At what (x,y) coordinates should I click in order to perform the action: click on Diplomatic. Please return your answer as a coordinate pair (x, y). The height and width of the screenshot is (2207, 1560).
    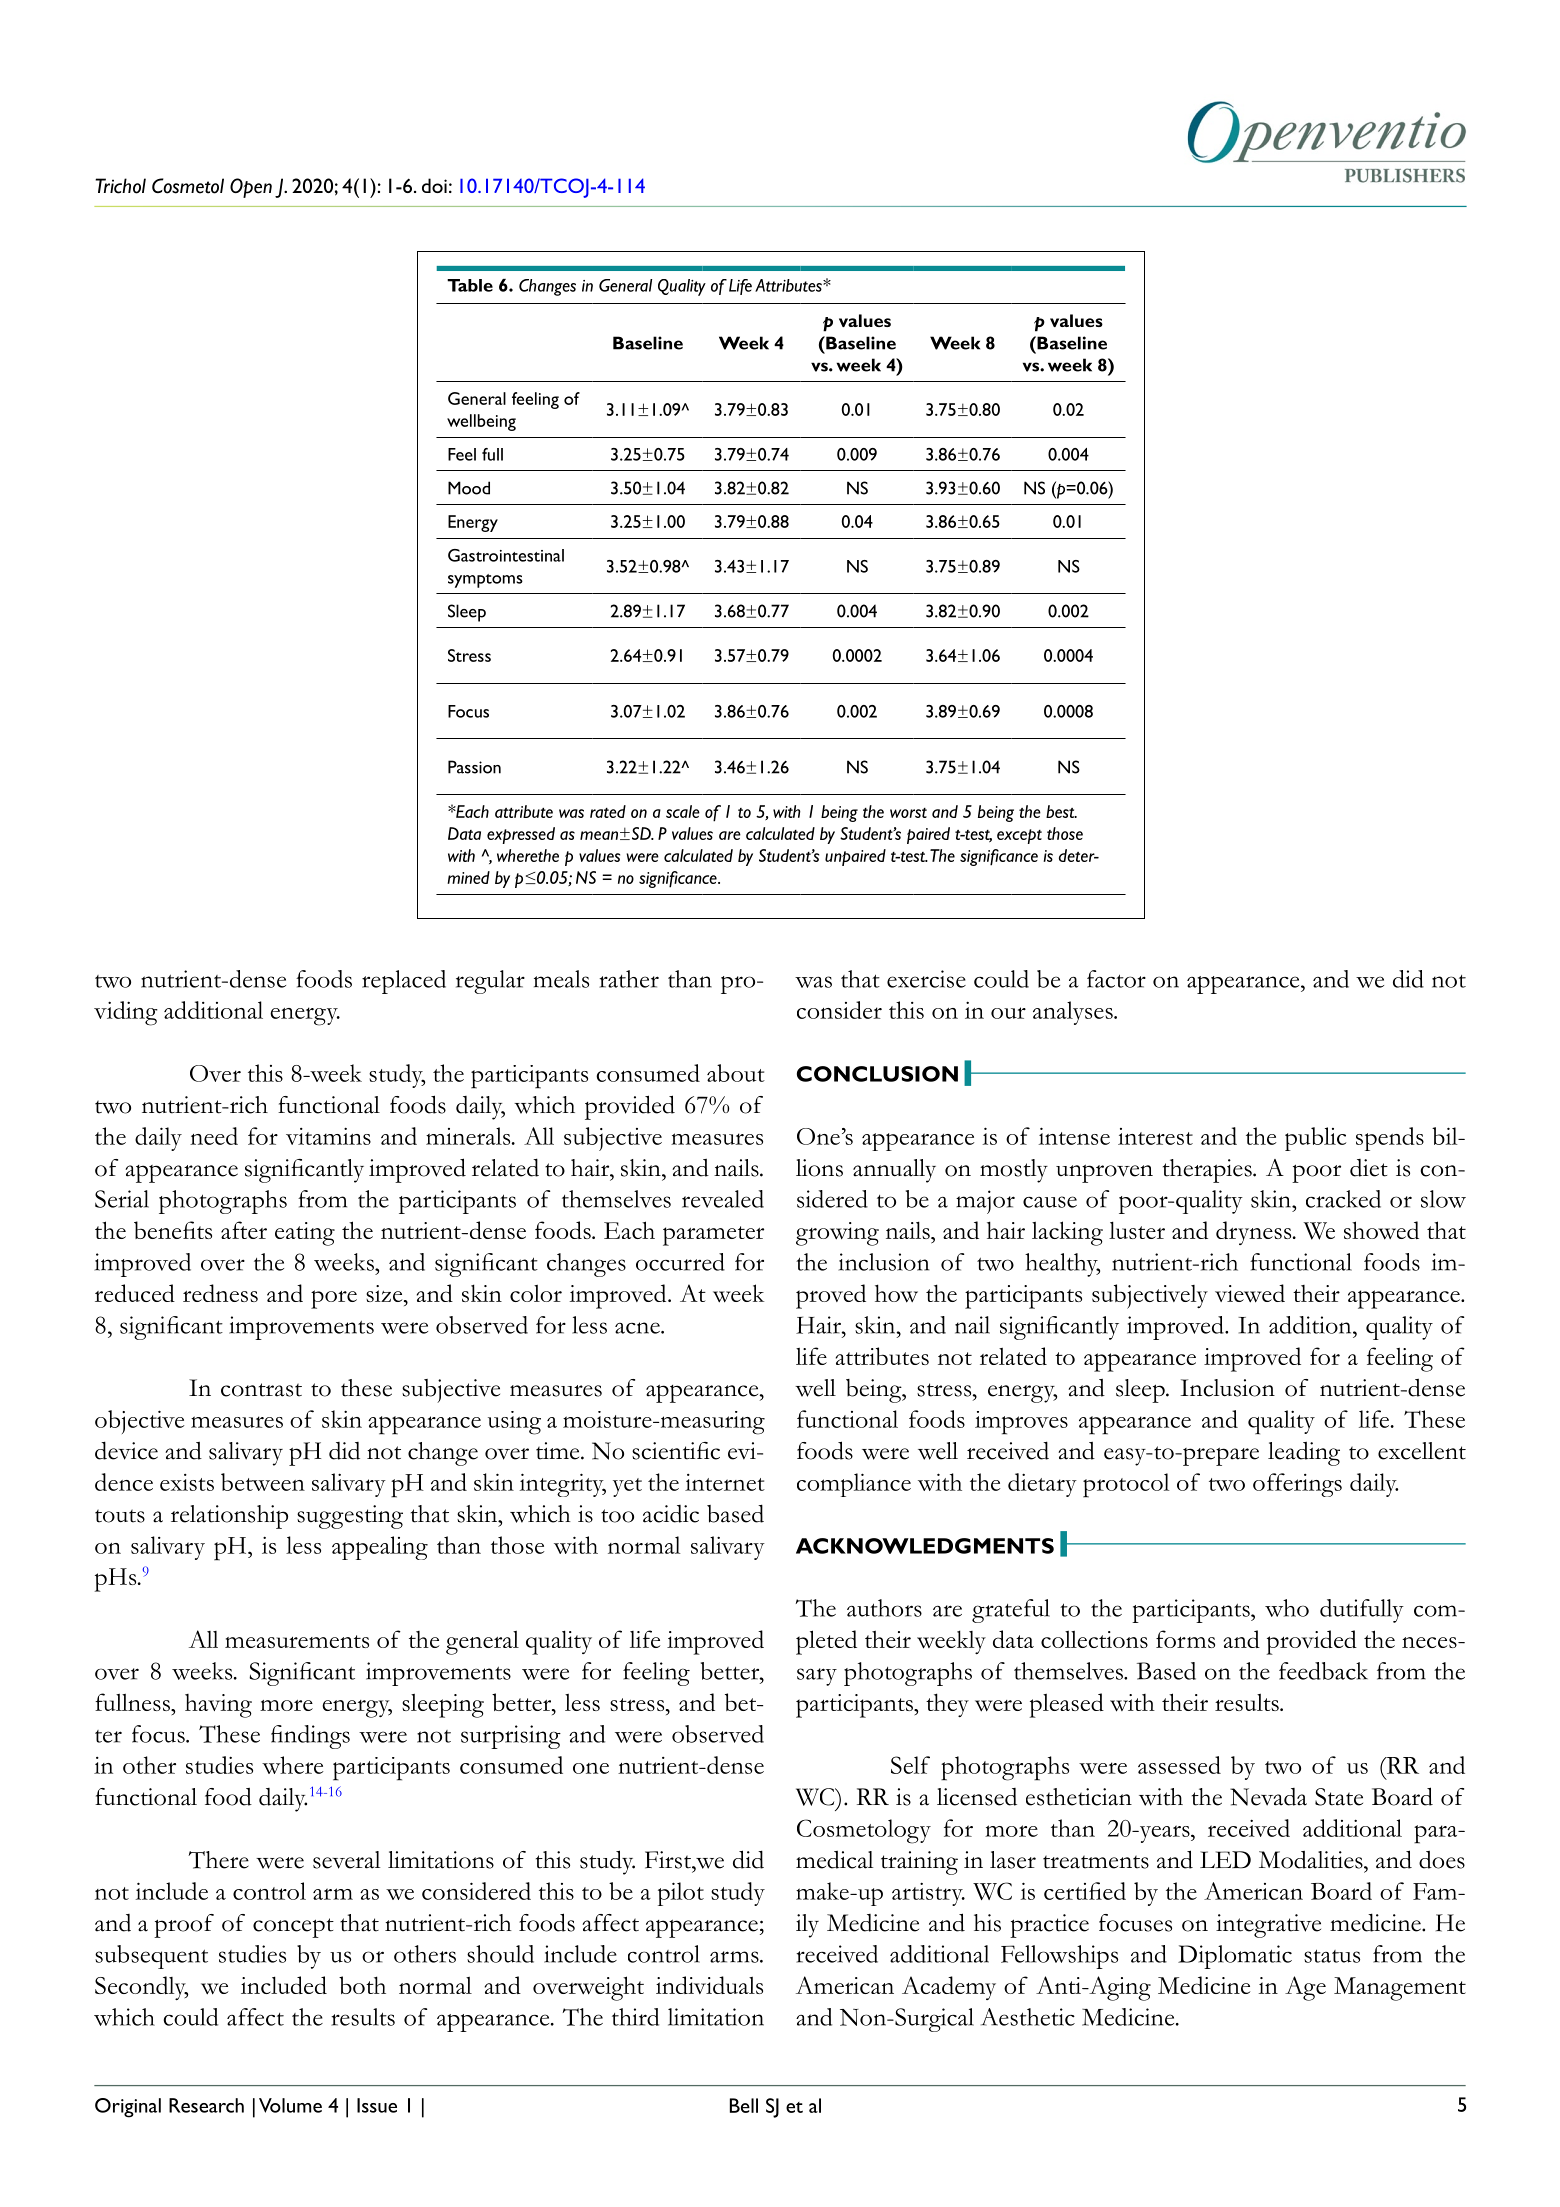
    Looking at the image, I should click on (1235, 1957).
